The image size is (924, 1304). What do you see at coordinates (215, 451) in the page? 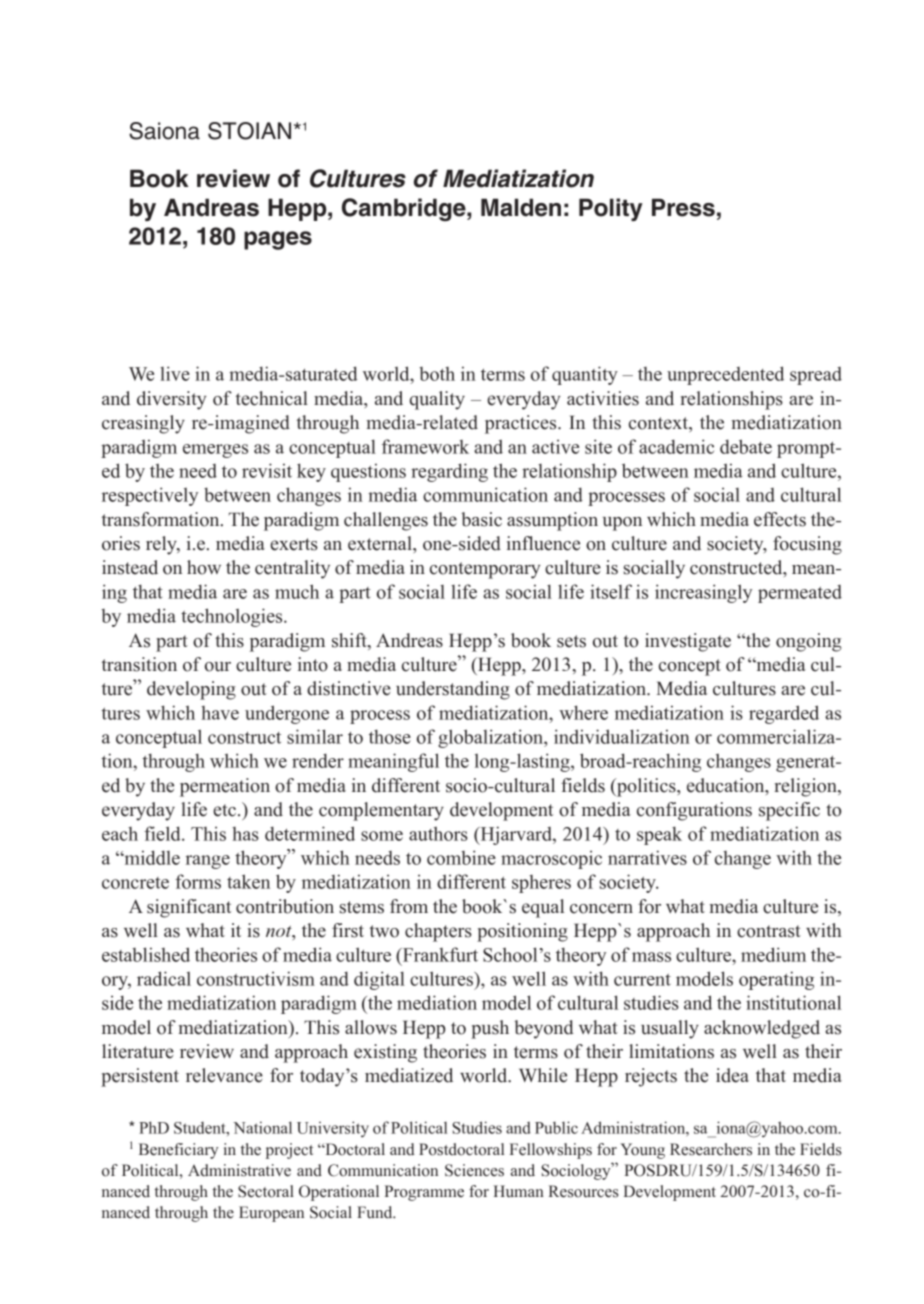
I see `emerges` at bounding box center [215, 451].
